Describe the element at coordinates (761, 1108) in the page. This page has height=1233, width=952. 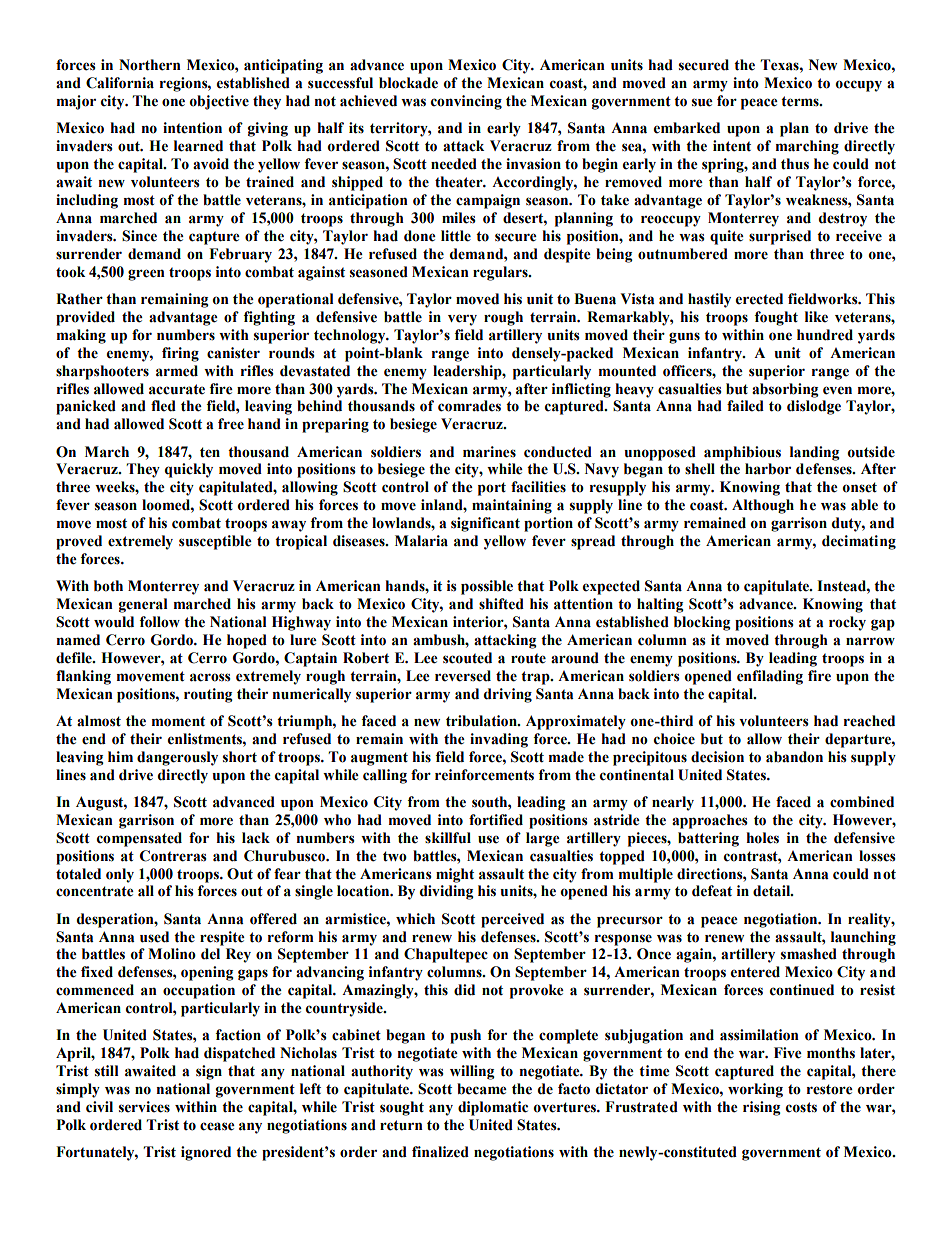
I see `rising` at that location.
